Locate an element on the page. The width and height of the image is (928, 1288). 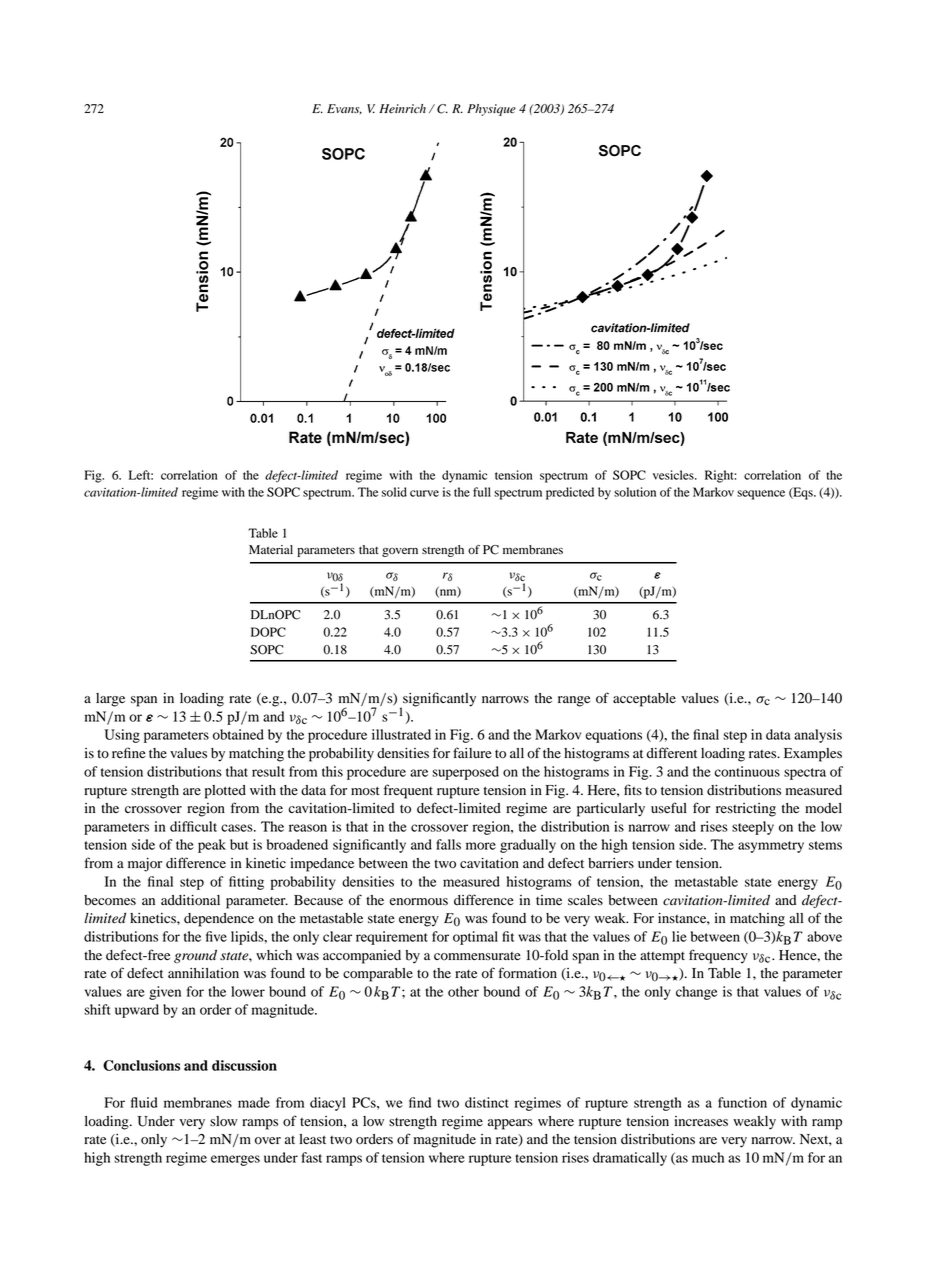
Heinrich is located at coordinates (402, 109).
